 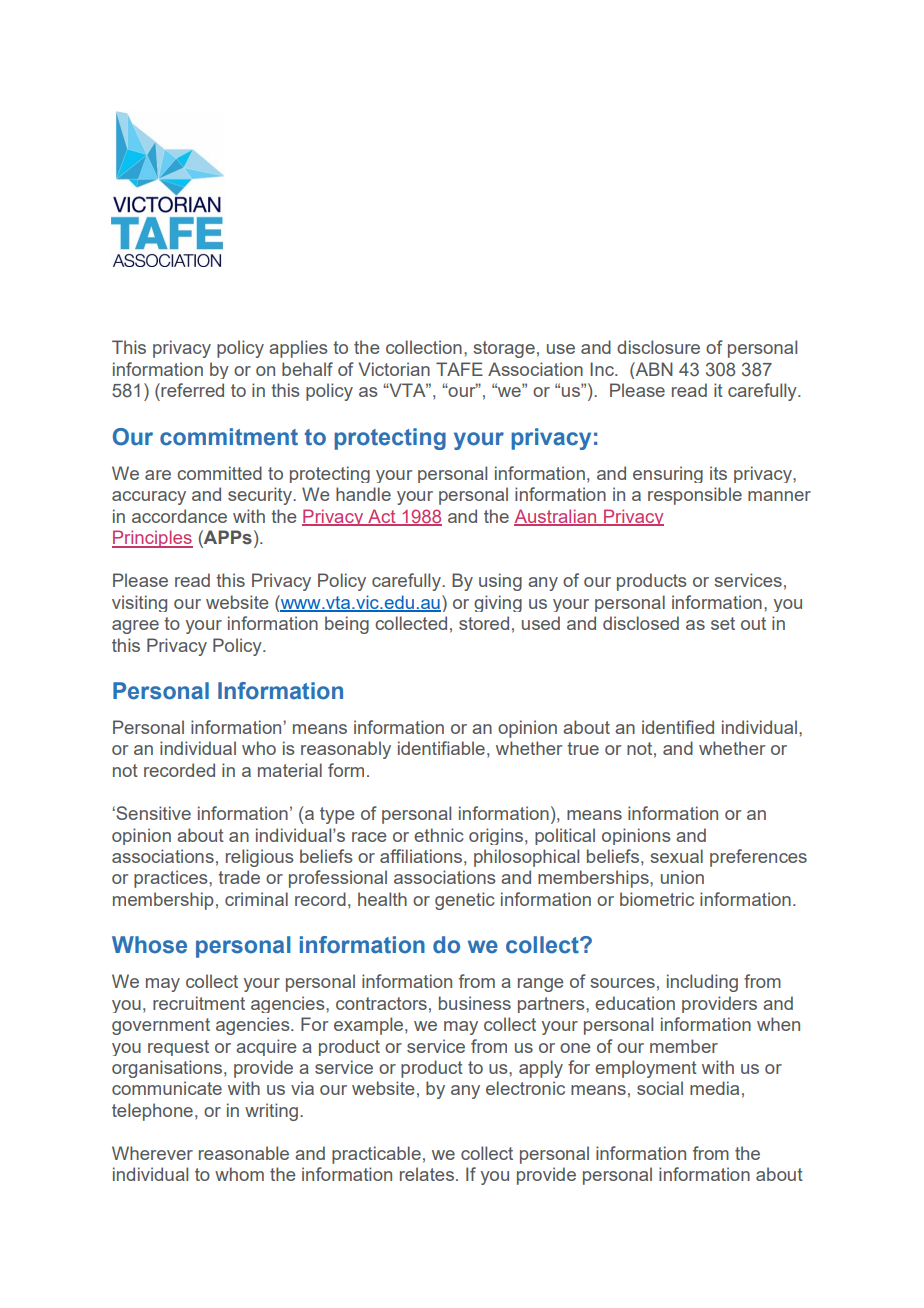 What do you see at coordinates (179, 516) in the screenshot?
I see `accordance` at bounding box center [179, 516].
